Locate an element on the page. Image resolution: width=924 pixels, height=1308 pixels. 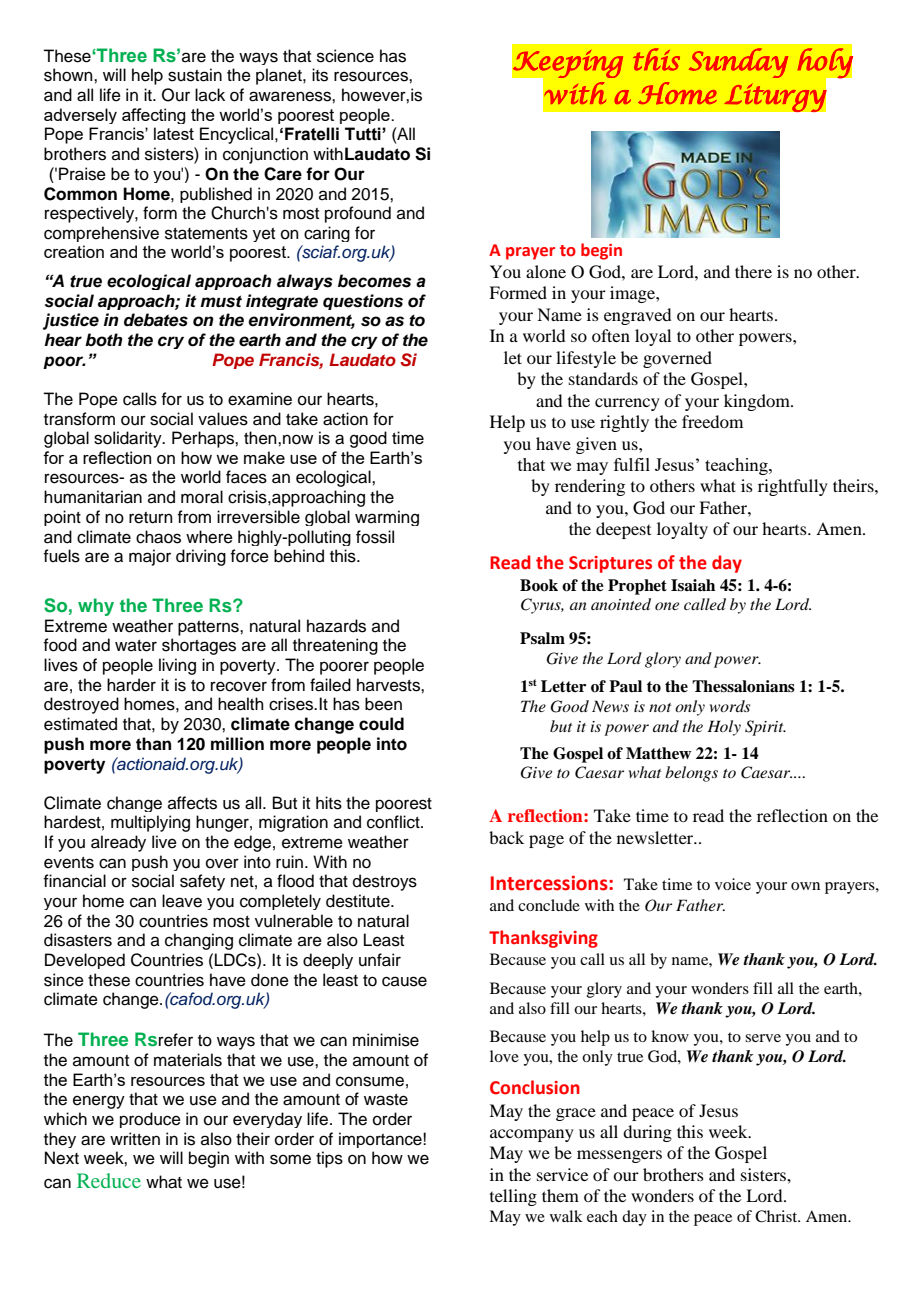
affecting is located at coordinates (153, 116).
